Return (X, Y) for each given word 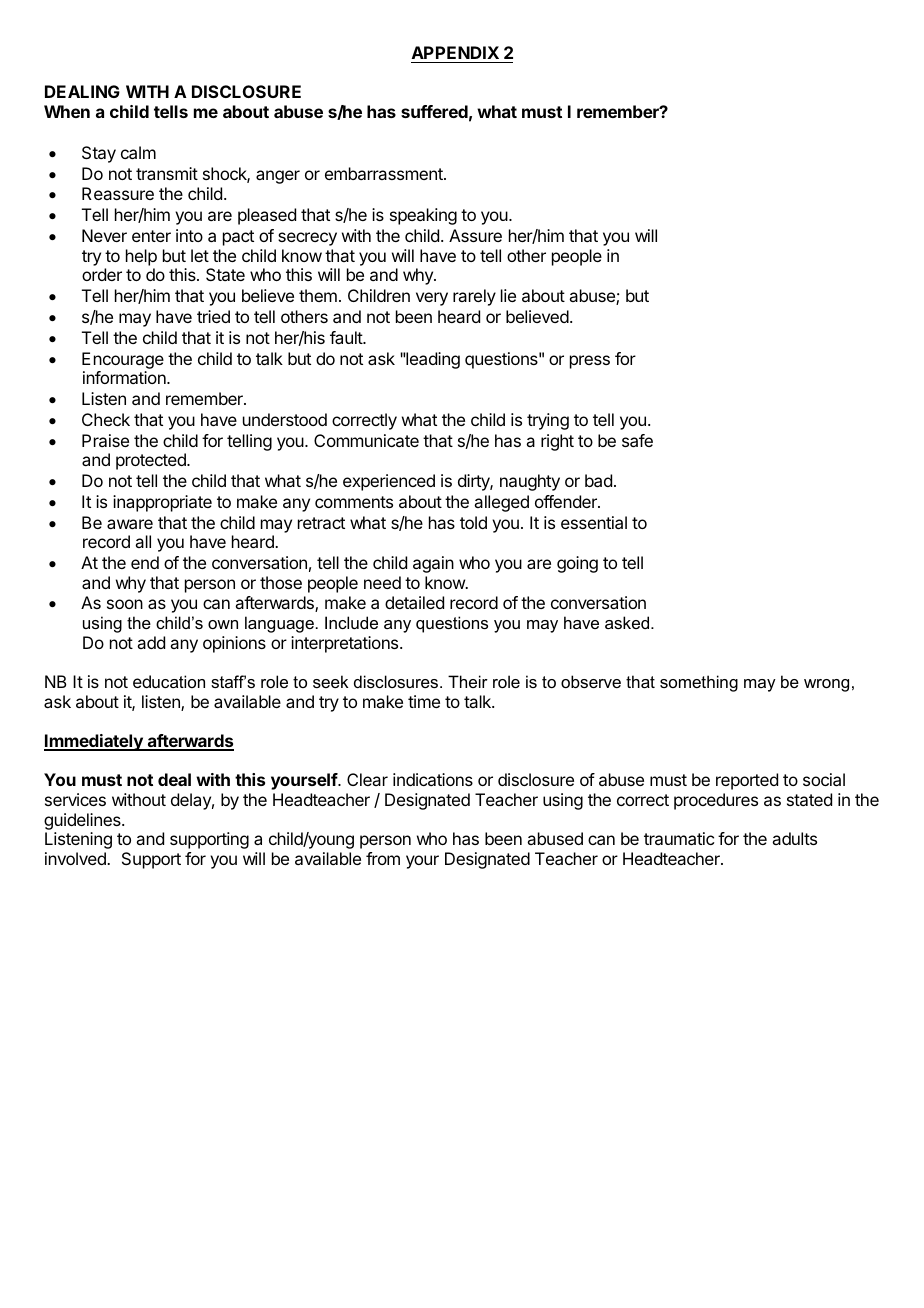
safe (637, 440)
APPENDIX (455, 52)
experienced (389, 482)
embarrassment (385, 173)
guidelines (83, 821)
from (383, 858)
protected (152, 461)
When (67, 111)
